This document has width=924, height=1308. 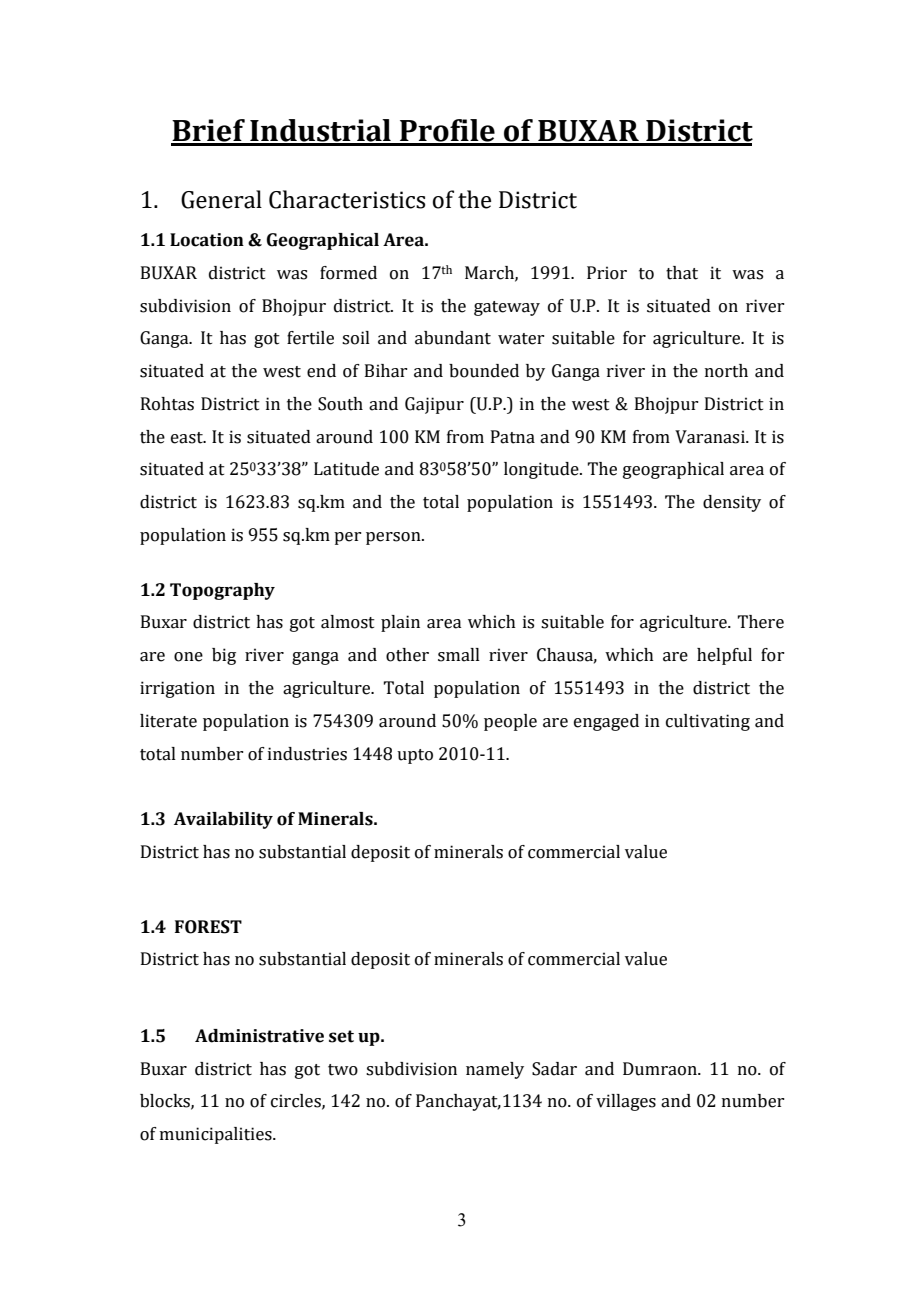 I want to click on that, so click(x=682, y=273).
